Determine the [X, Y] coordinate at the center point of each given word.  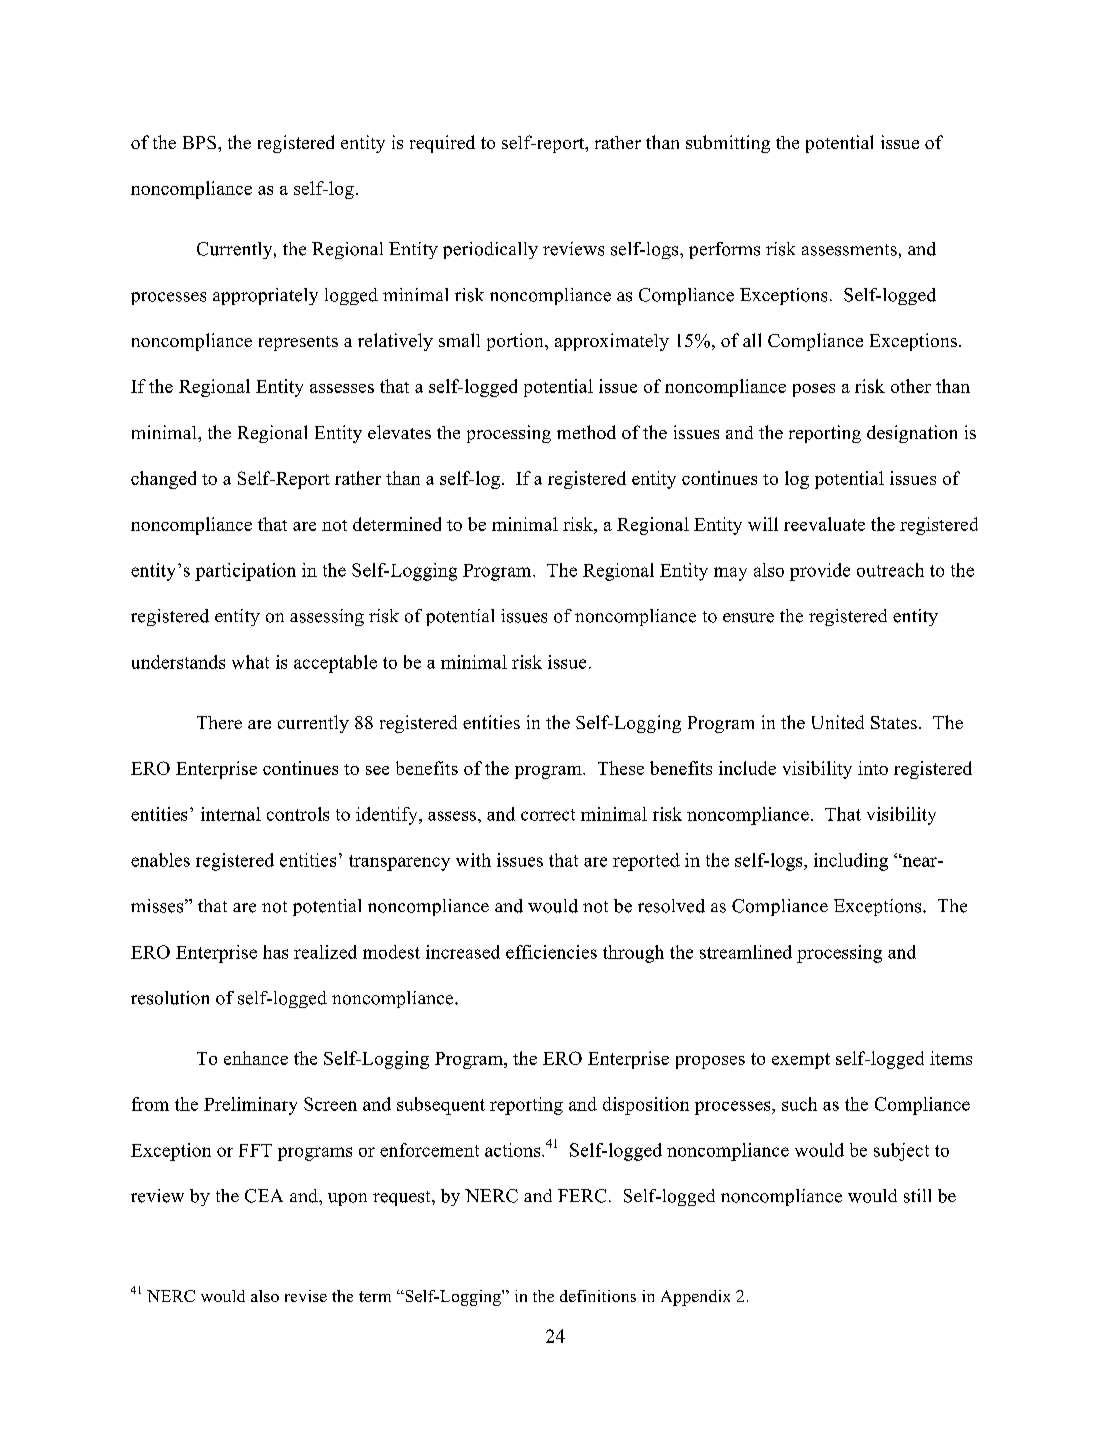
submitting [728, 144]
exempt [801, 1061]
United [838, 722]
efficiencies [551, 952]
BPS [199, 142]
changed [163, 480]
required [442, 144]
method [586, 432]
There [219, 722]
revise [306, 1296]
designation [912, 434]
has [275, 952]
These [621, 768]
